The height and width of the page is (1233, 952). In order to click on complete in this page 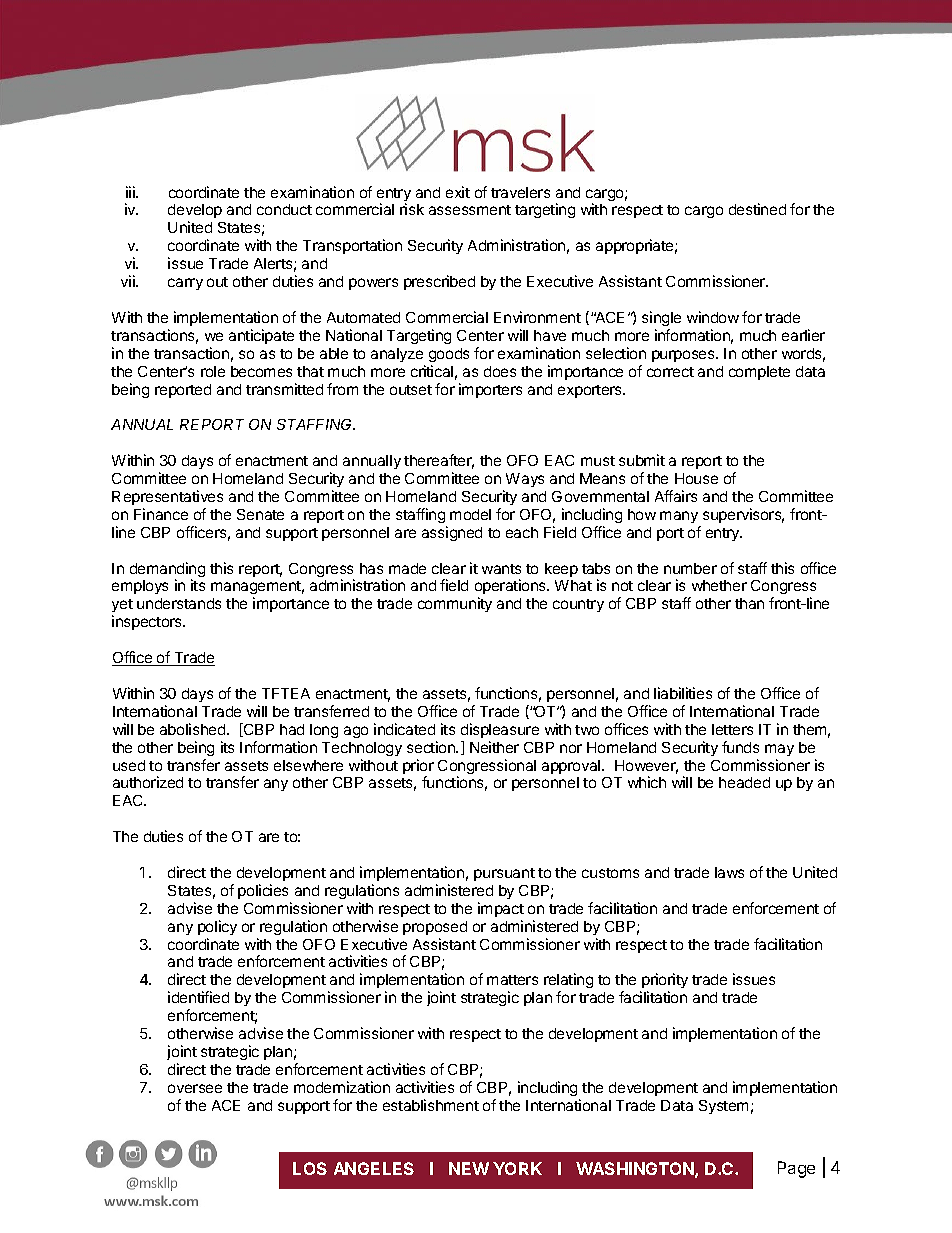, I will do `click(759, 373)`.
